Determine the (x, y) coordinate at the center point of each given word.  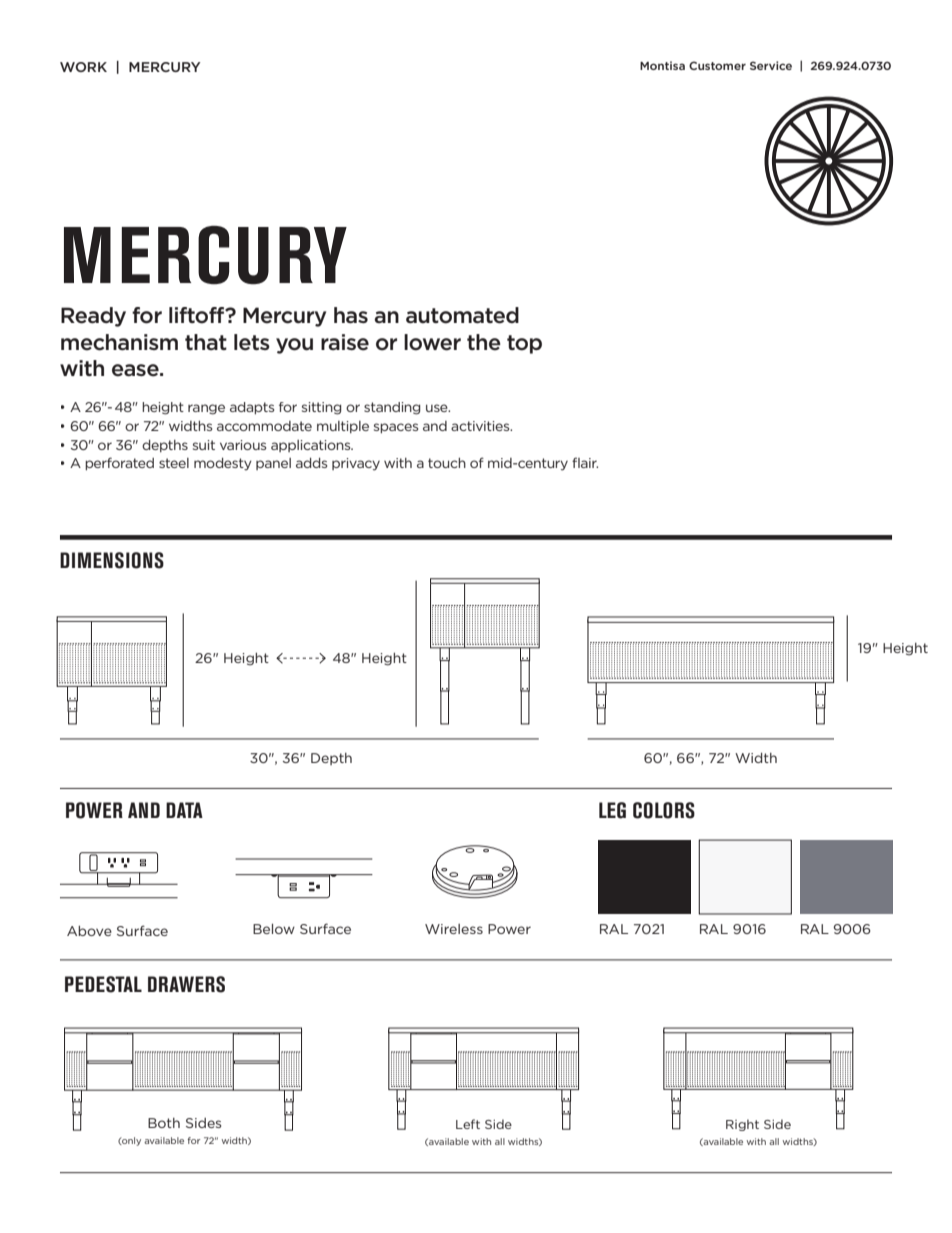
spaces (396, 428)
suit (204, 445)
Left (468, 1124)
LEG (612, 810)
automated (462, 315)
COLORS (664, 810)
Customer (717, 65)
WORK (83, 67)
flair (585, 462)
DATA (184, 810)
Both (164, 1123)
